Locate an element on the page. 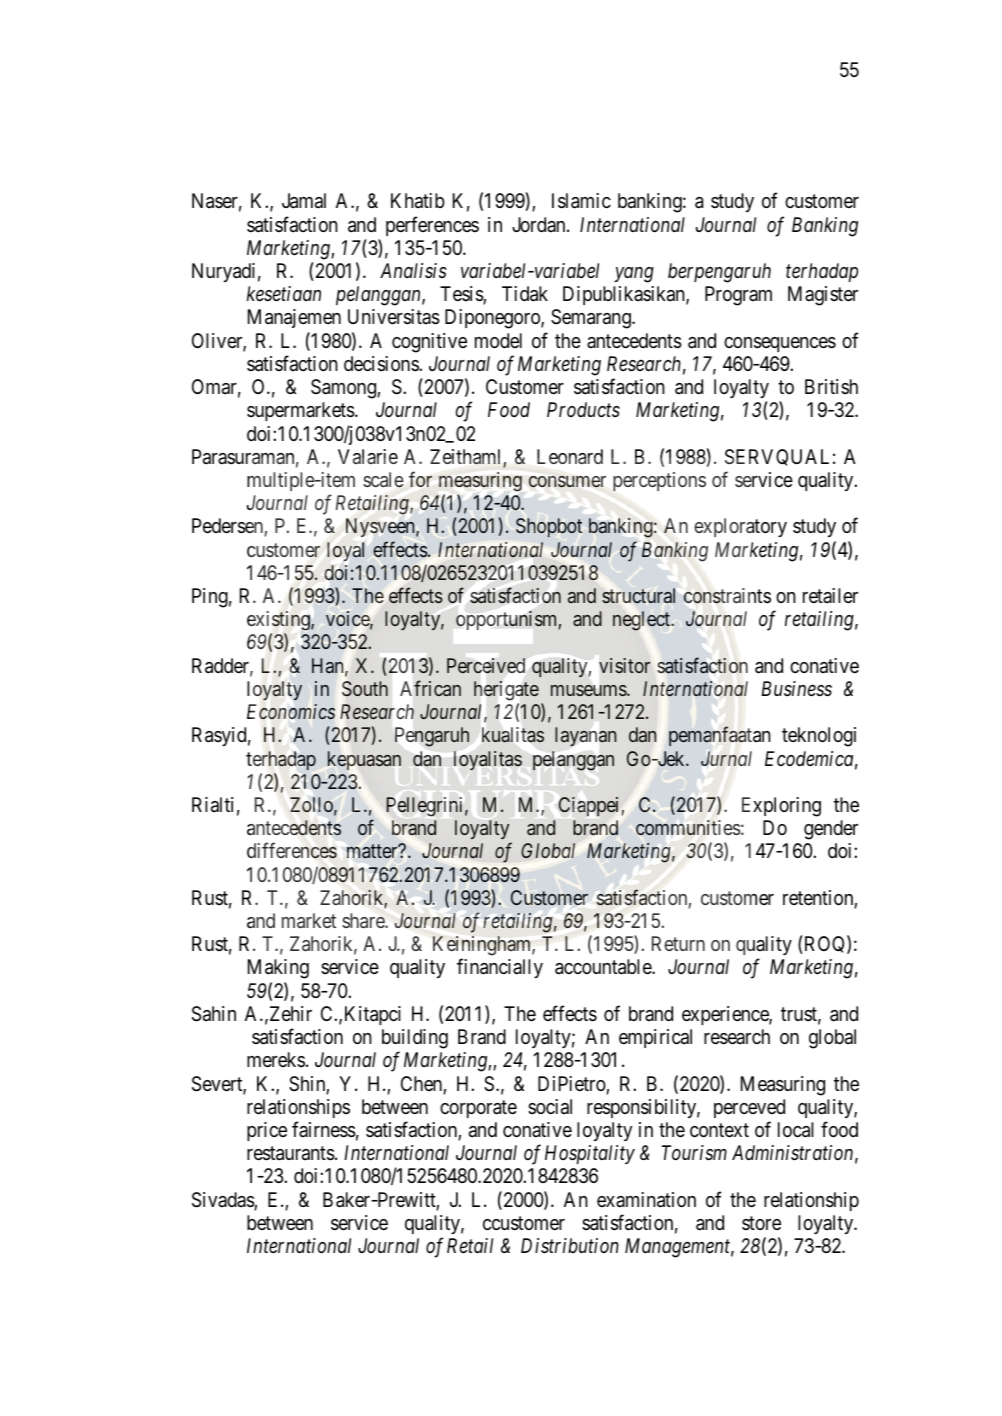  Jamal is located at coordinates (304, 201).
